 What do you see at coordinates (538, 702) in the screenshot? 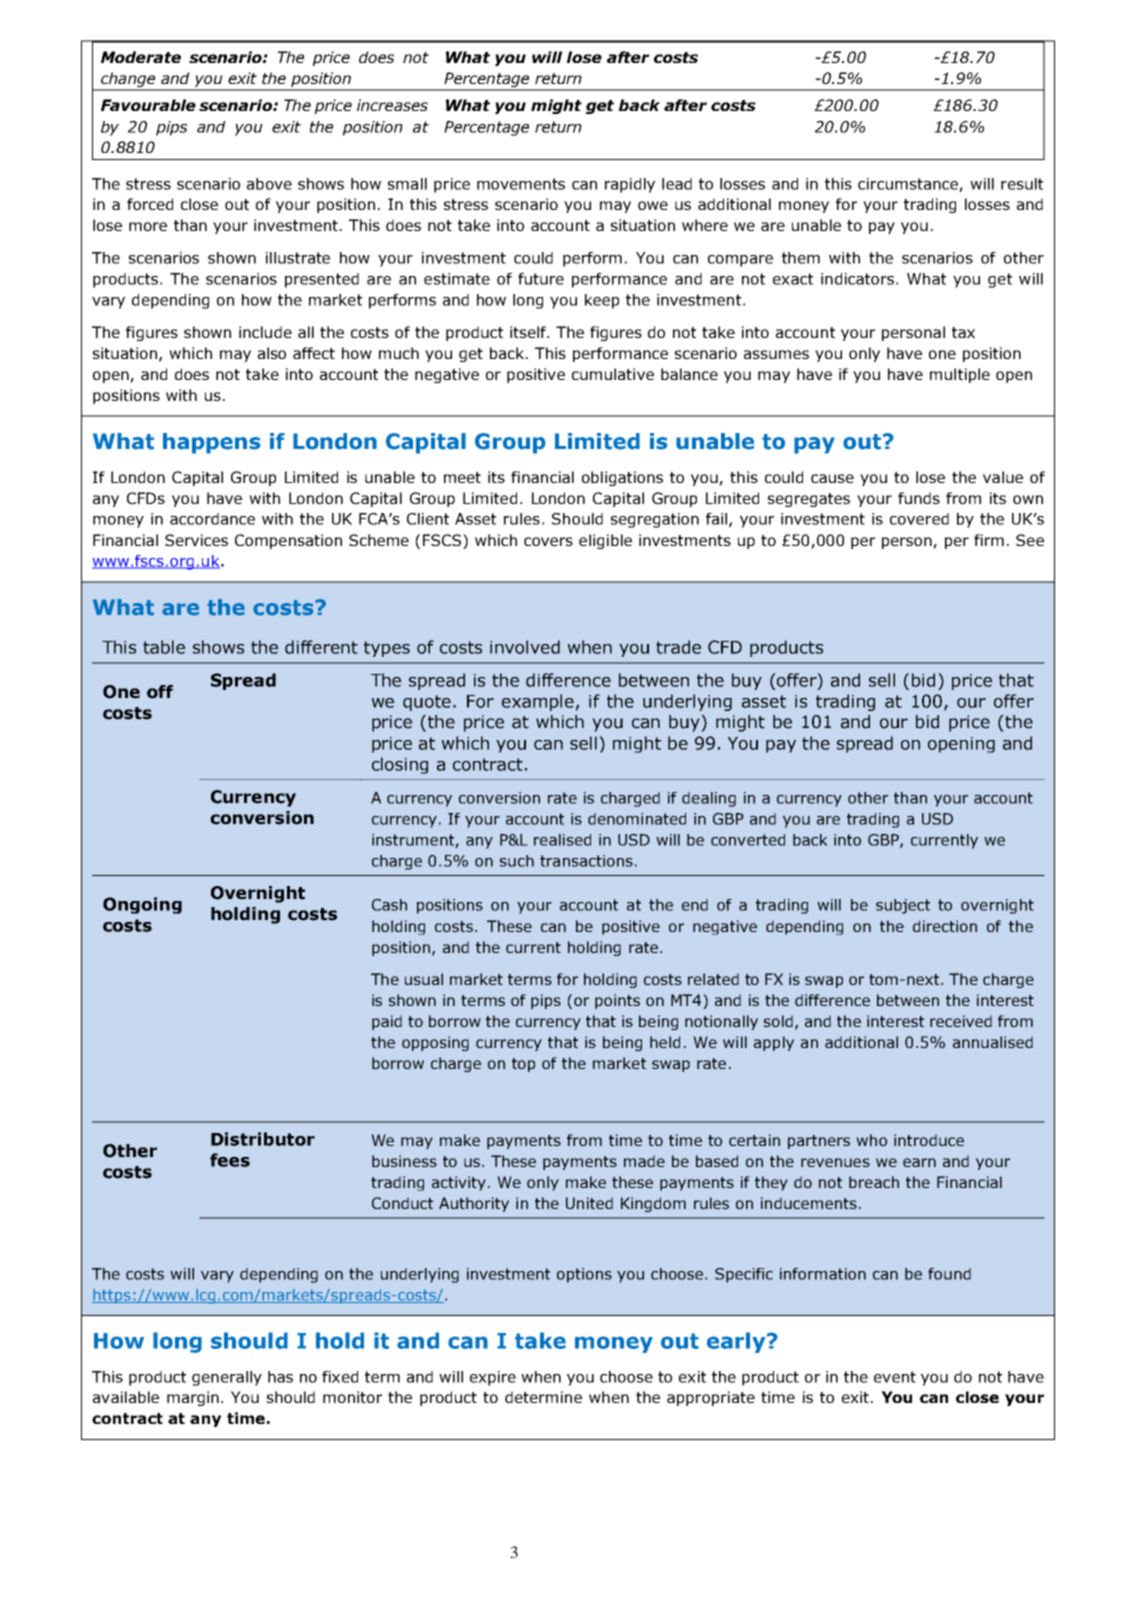
I see `example` at bounding box center [538, 702].
